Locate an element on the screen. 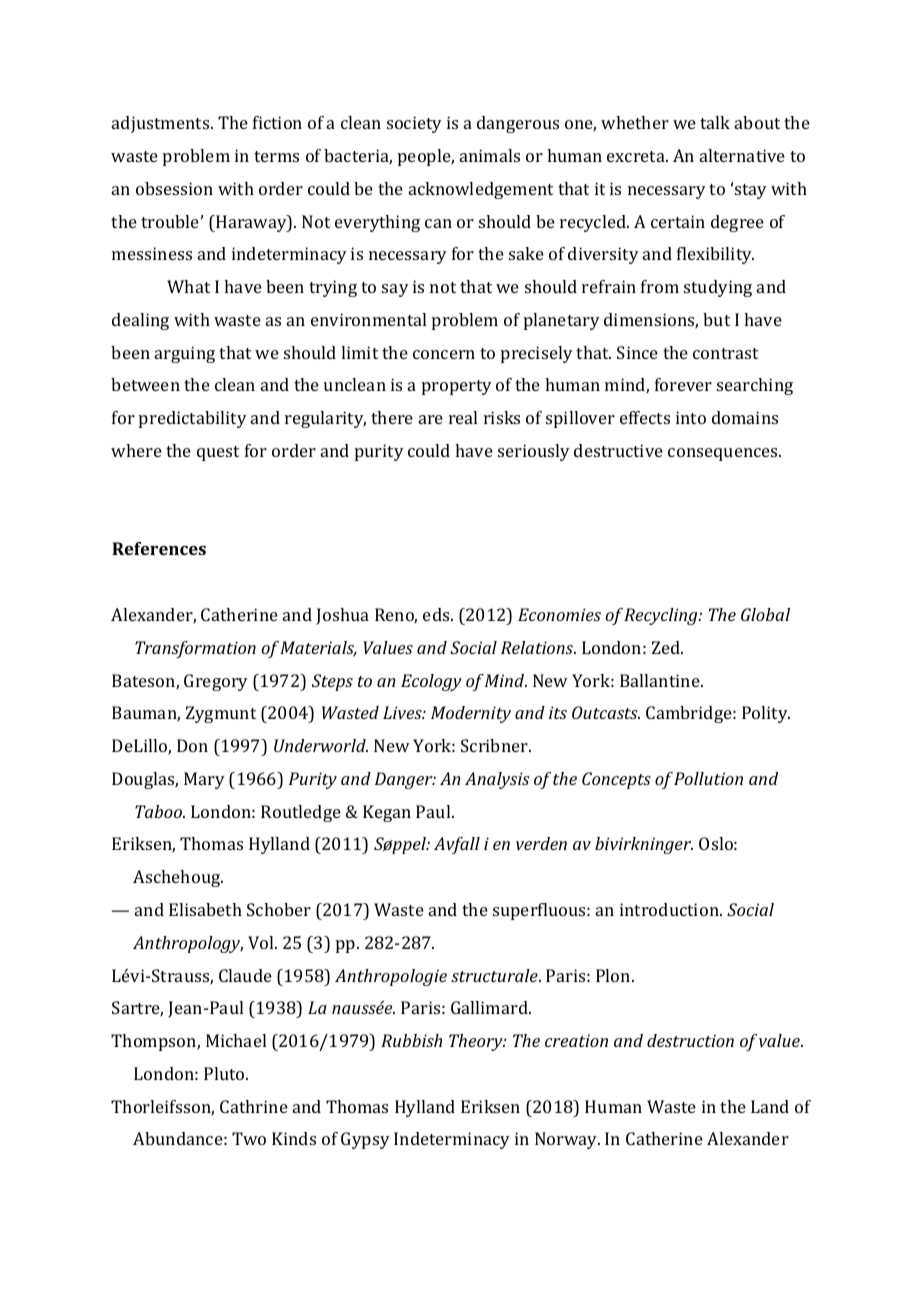  obsession is located at coordinates (174, 188).
